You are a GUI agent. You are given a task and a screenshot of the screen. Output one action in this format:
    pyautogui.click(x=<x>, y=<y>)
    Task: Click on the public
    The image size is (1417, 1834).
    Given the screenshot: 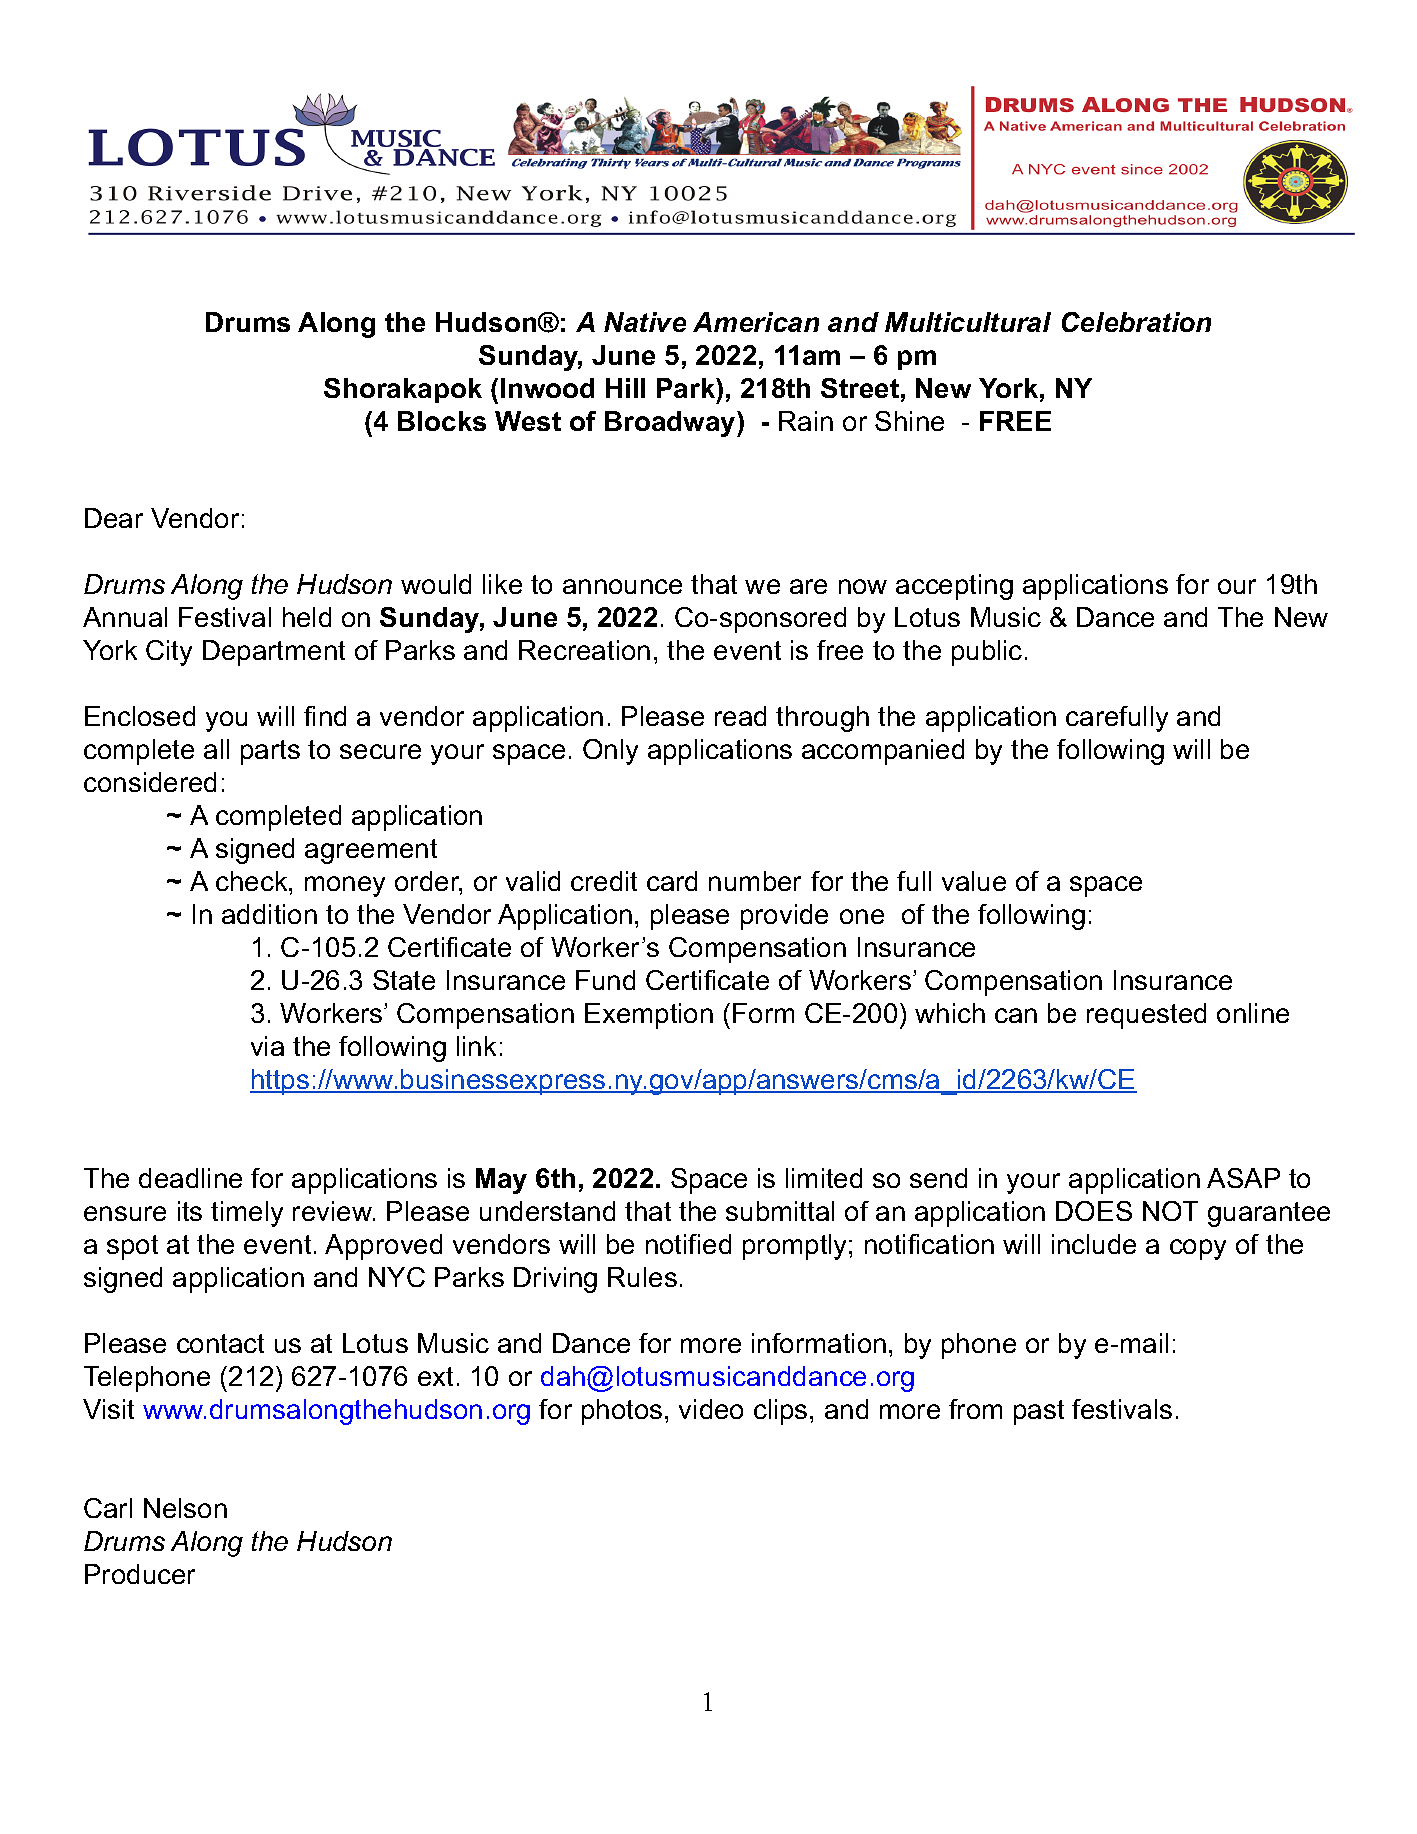 What is the action you would take?
    pyautogui.click(x=987, y=653)
